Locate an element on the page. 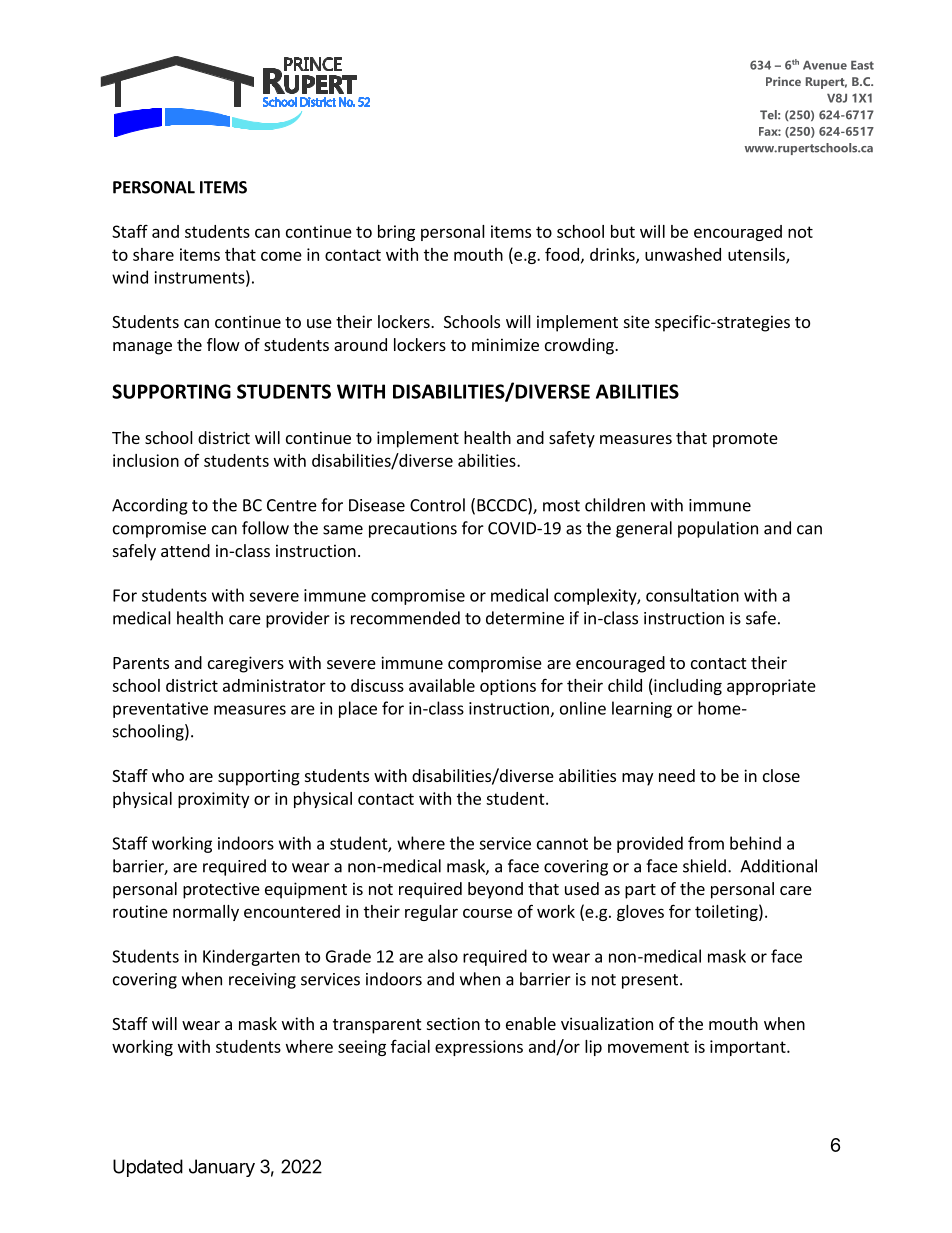  Prince is located at coordinates (783, 81).
